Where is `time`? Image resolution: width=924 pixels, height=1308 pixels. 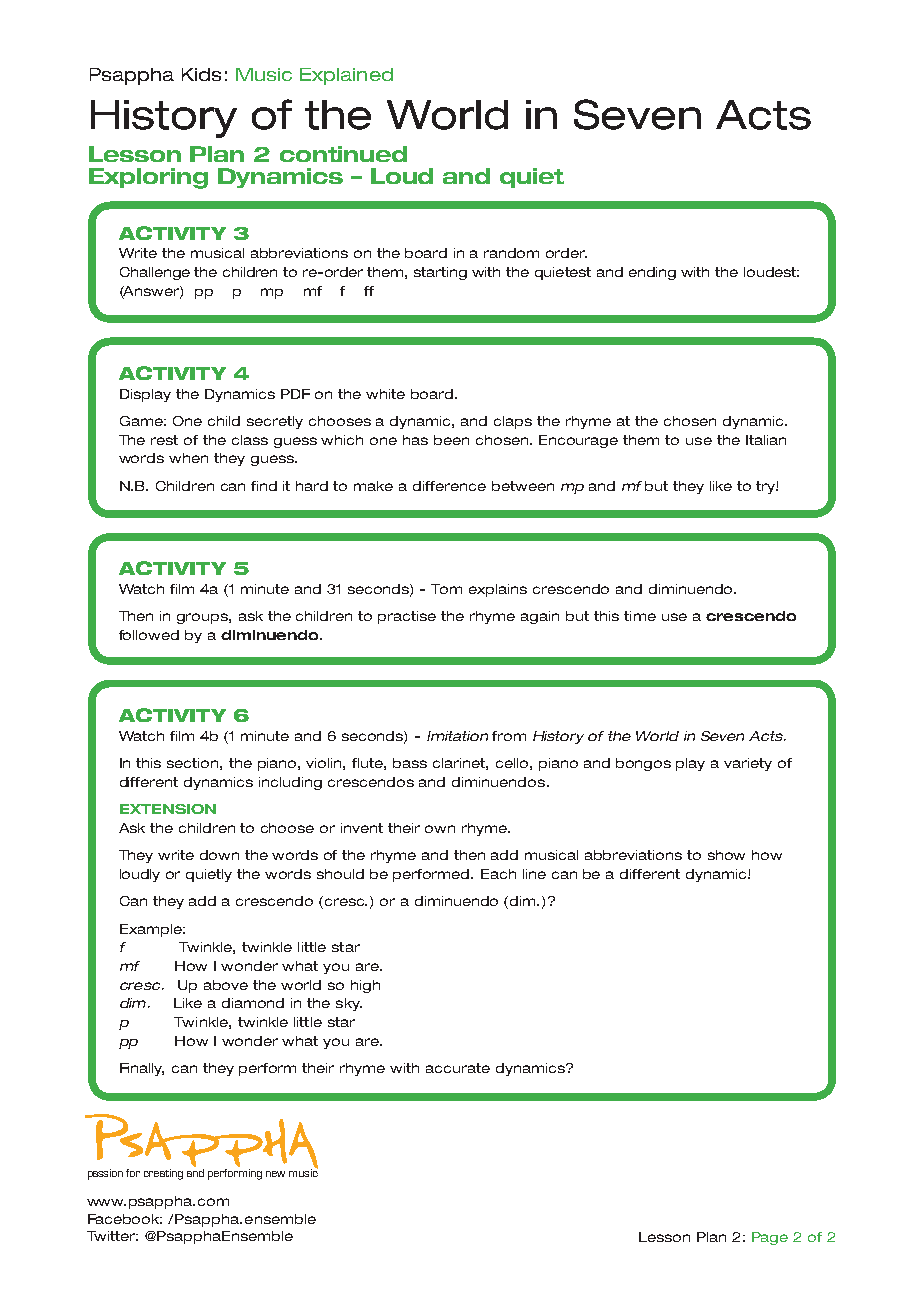 time is located at coordinates (640, 616).
